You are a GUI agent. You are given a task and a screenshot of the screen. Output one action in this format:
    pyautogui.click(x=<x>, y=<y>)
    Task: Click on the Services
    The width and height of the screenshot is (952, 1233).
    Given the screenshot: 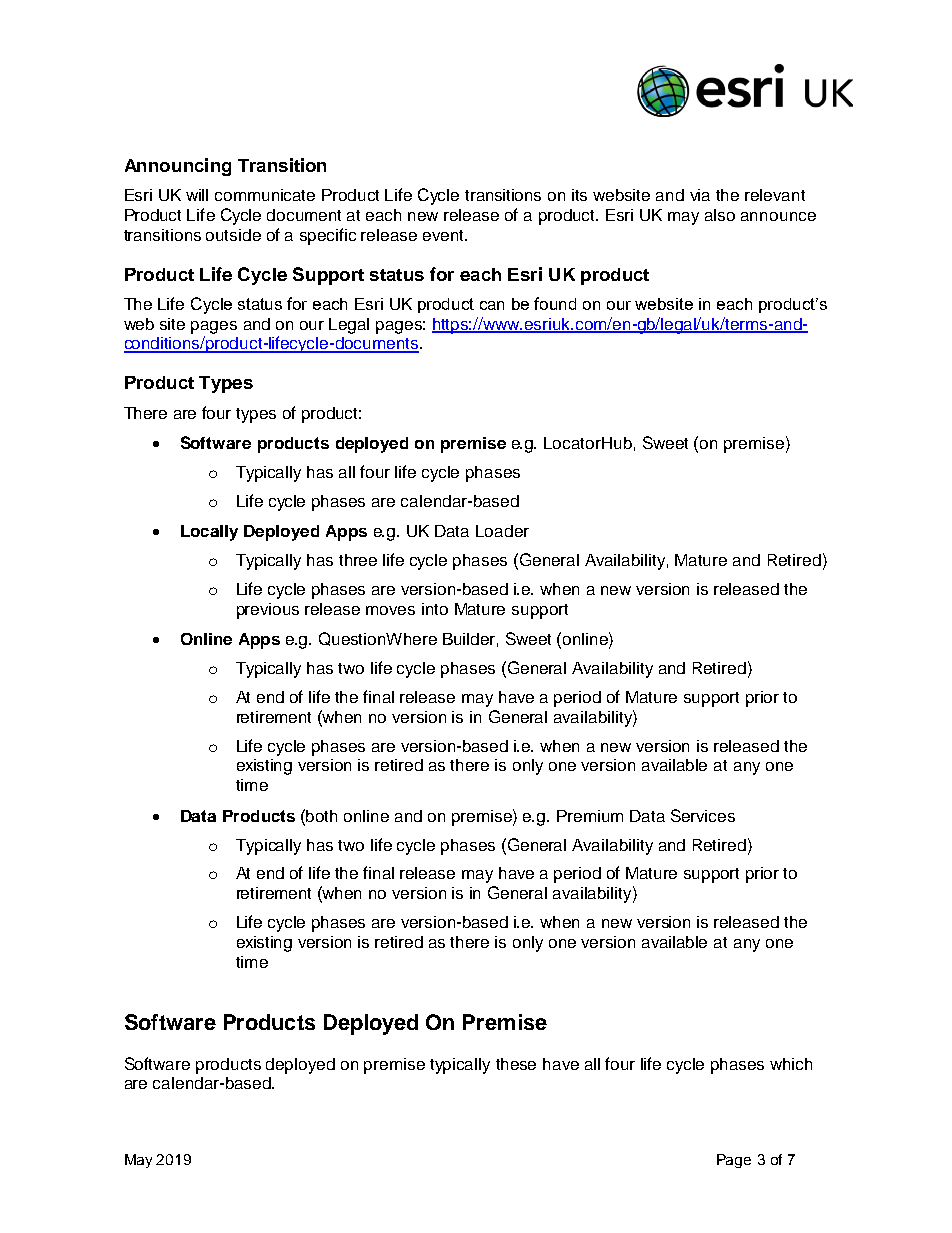 What is the action you would take?
    pyautogui.click(x=703, y=815)
